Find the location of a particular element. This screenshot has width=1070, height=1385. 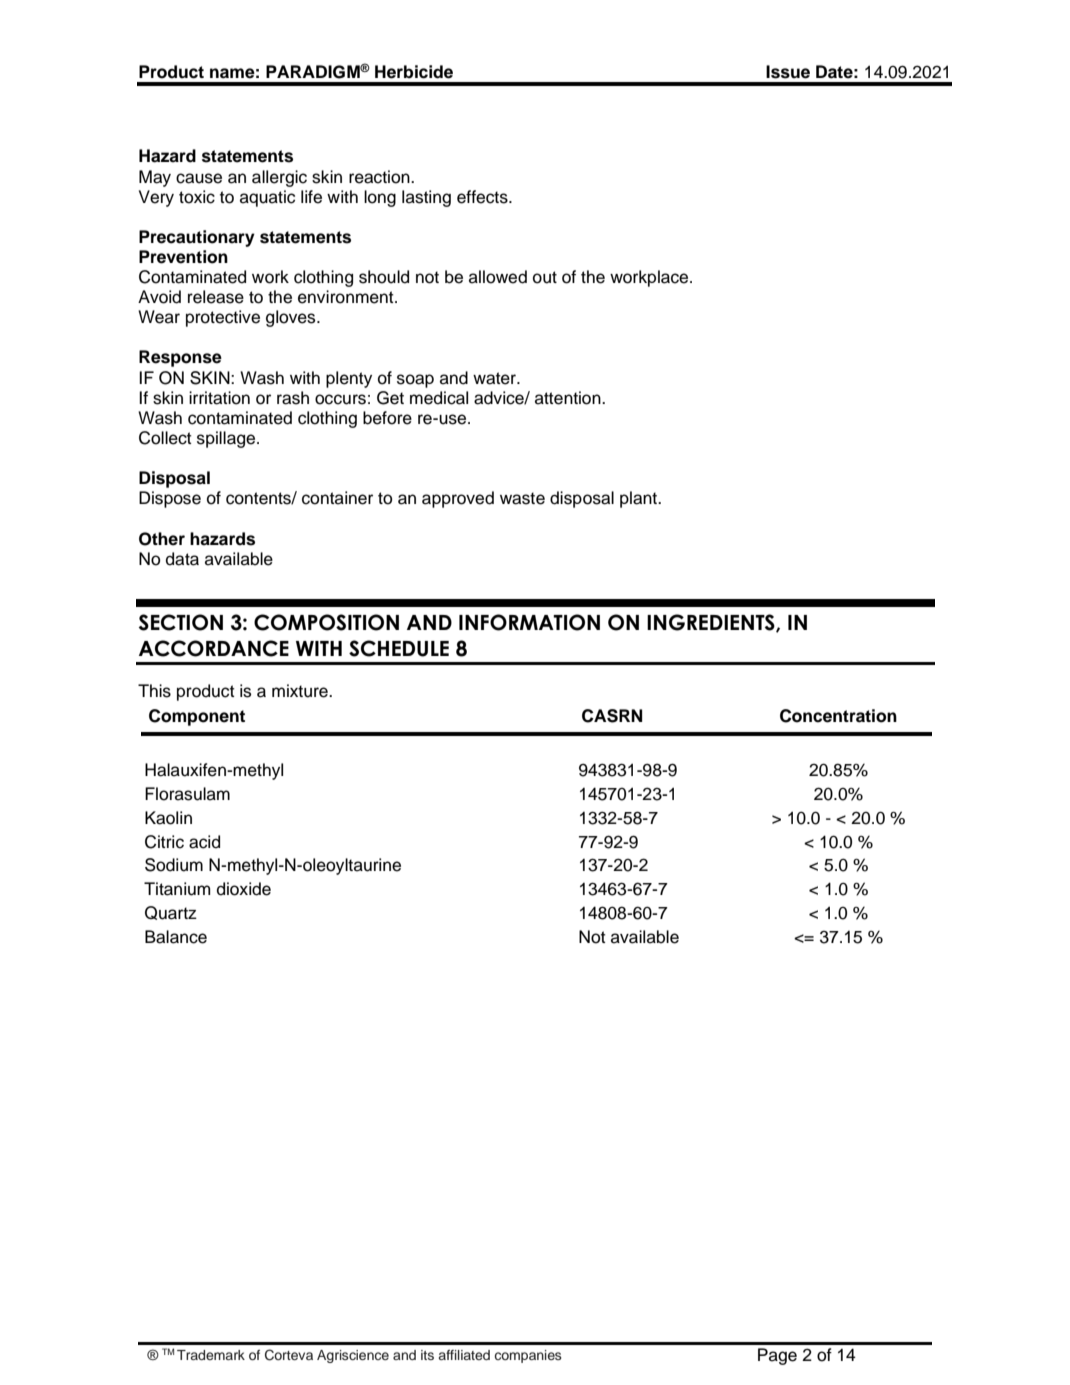

Component is located at coordinates (197, 717).
